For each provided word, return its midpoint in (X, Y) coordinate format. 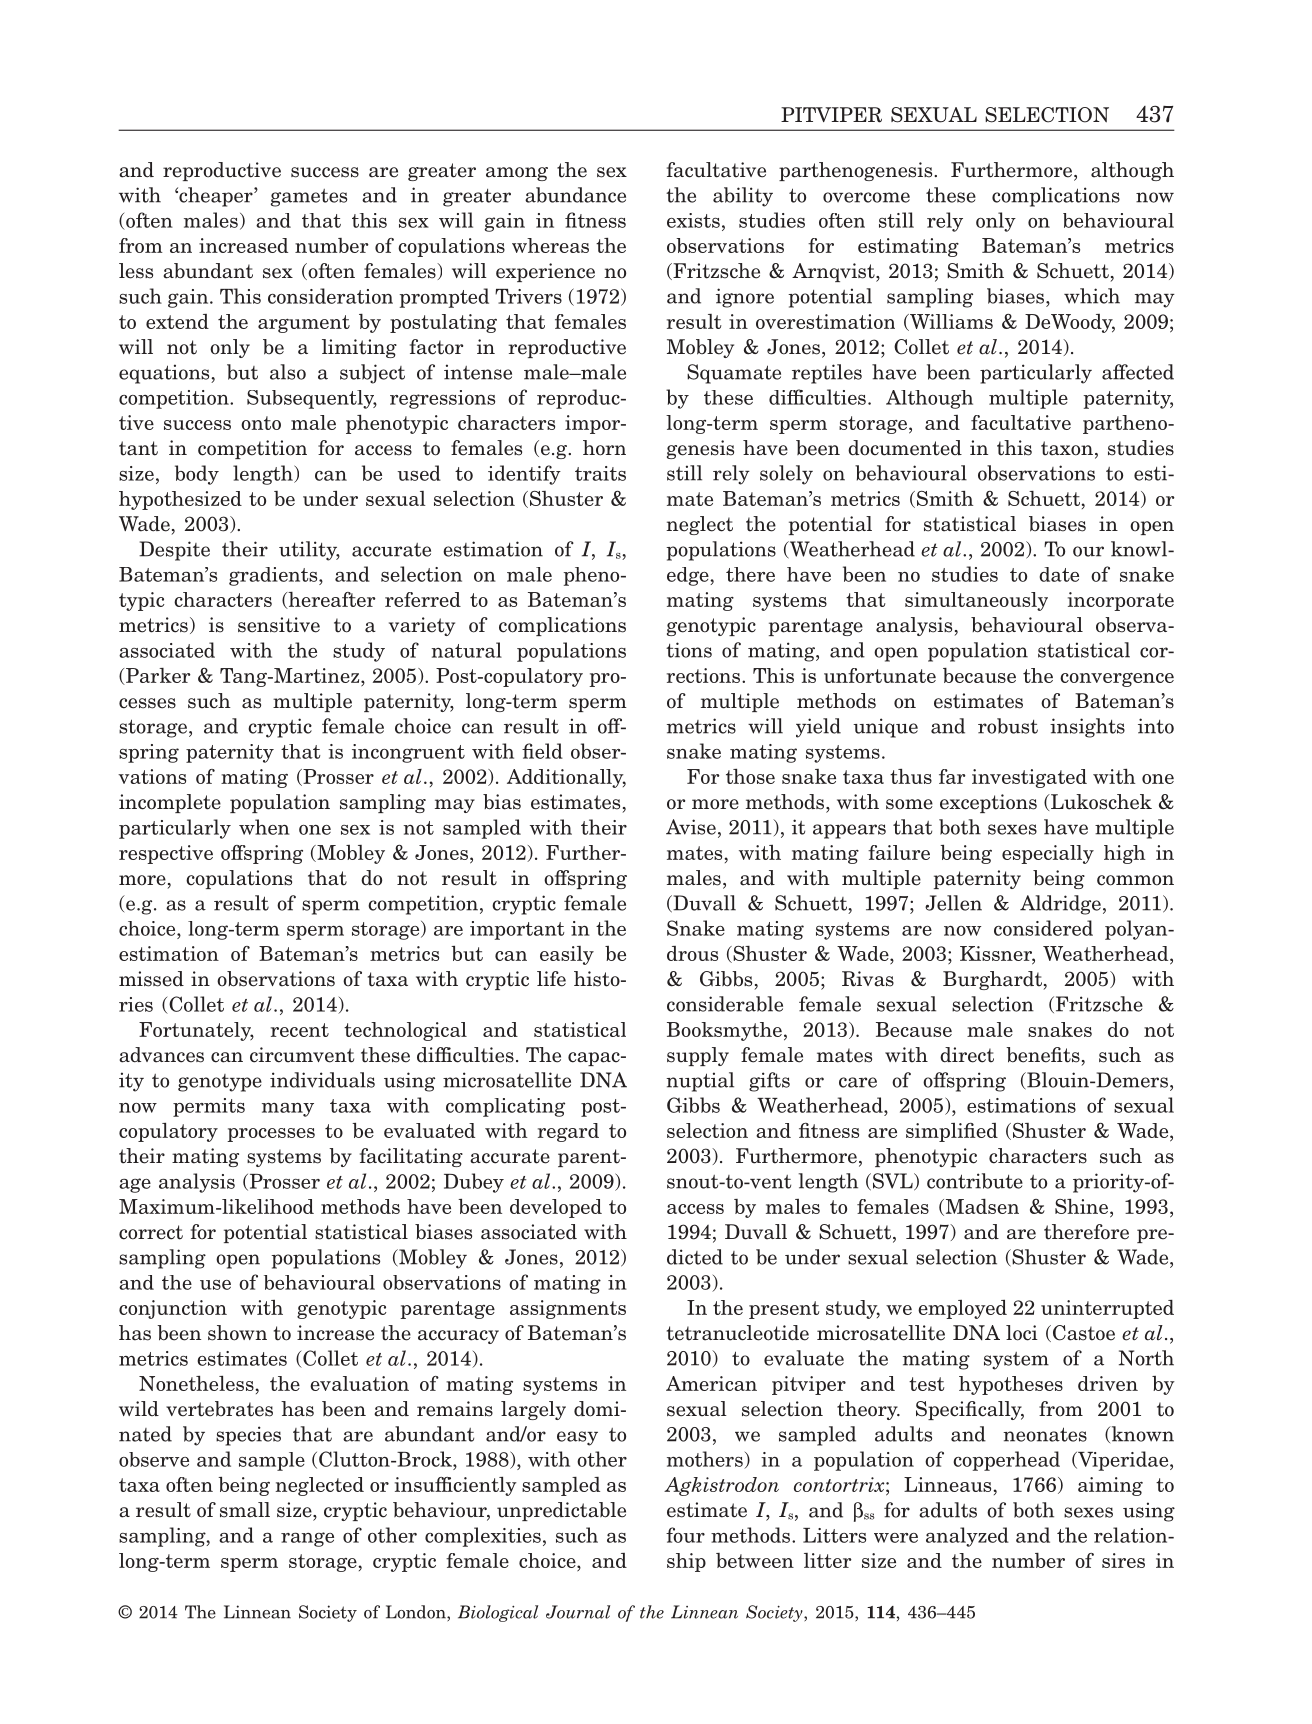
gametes (309, 198)
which (1092, 296)
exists (693, 220)
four (685, 1535)
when (264, 827)
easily (567, 955)
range (307, 1539)
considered (1043, 928)
